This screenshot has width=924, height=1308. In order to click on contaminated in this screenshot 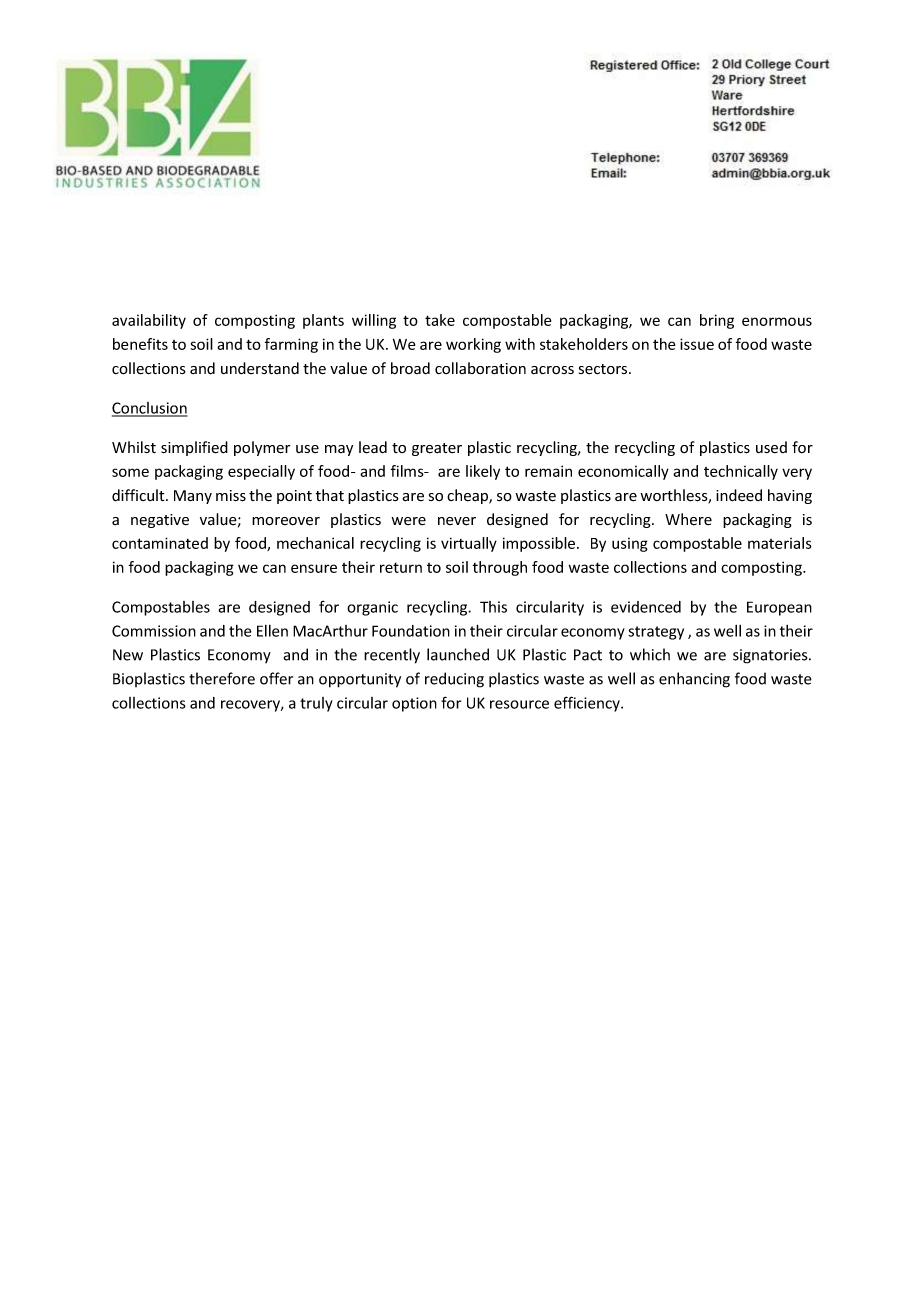, I will do `click(160, 543)`.
